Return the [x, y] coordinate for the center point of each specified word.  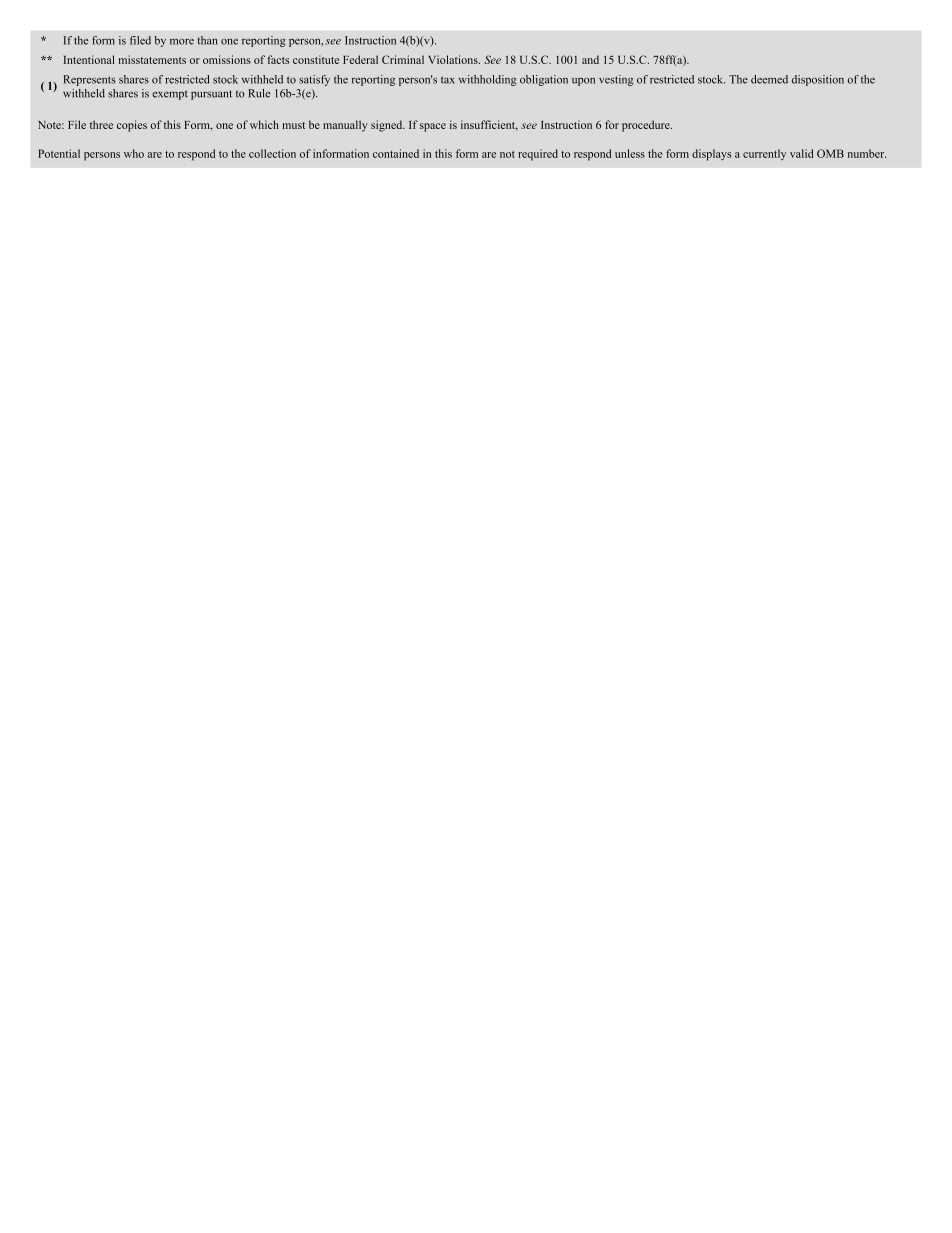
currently [764, 154]
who [134, 153]
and [590, 59]
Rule [259, 93]
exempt [170, 95]
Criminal [403, 59]
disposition [818, 80]
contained [396, 153]
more [182, 42]
